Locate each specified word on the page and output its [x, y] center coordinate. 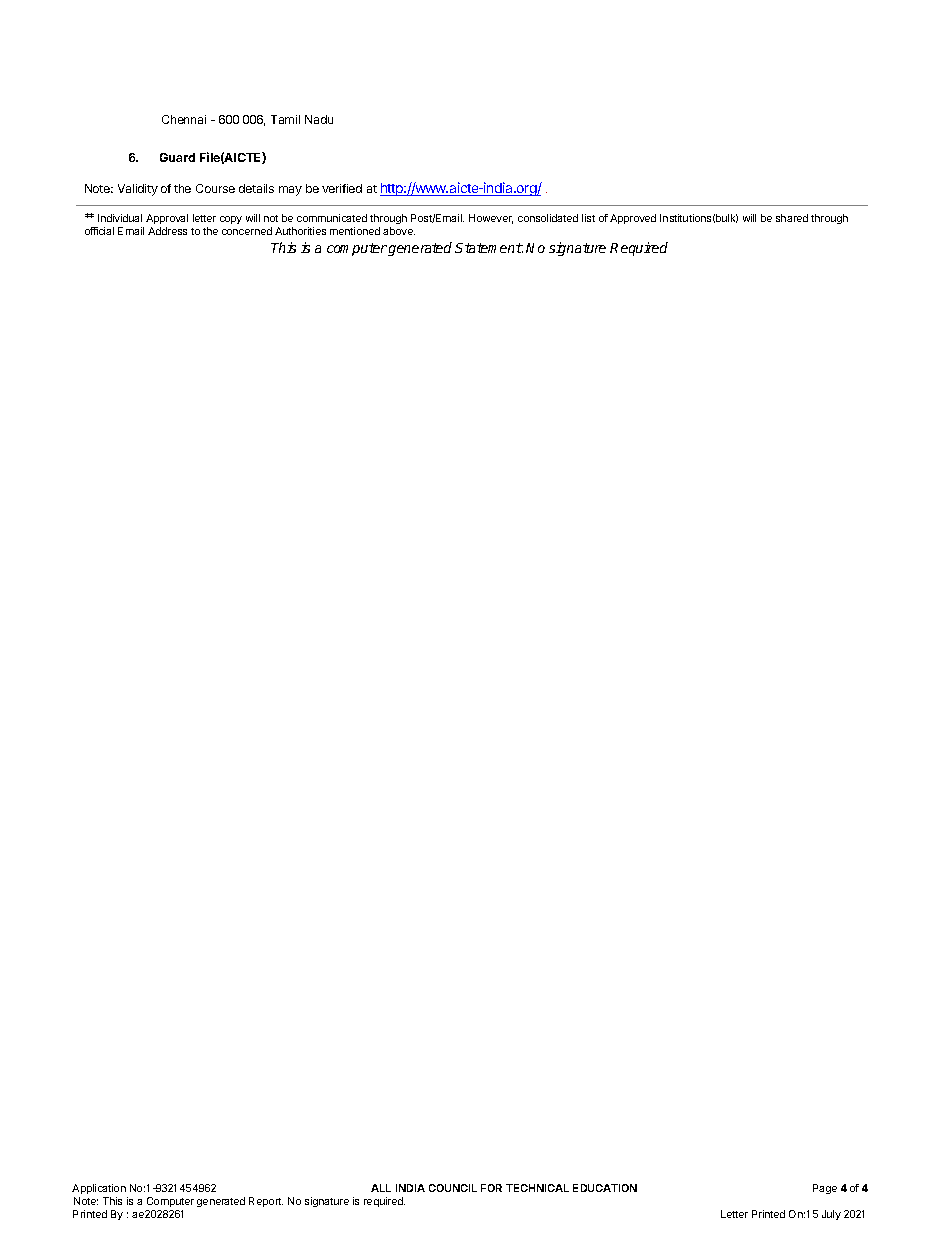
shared [792, 218]
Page [825, 1189]
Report [266, 1202]
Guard [177, 157]
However [491, 219]
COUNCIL [453, 1188]
